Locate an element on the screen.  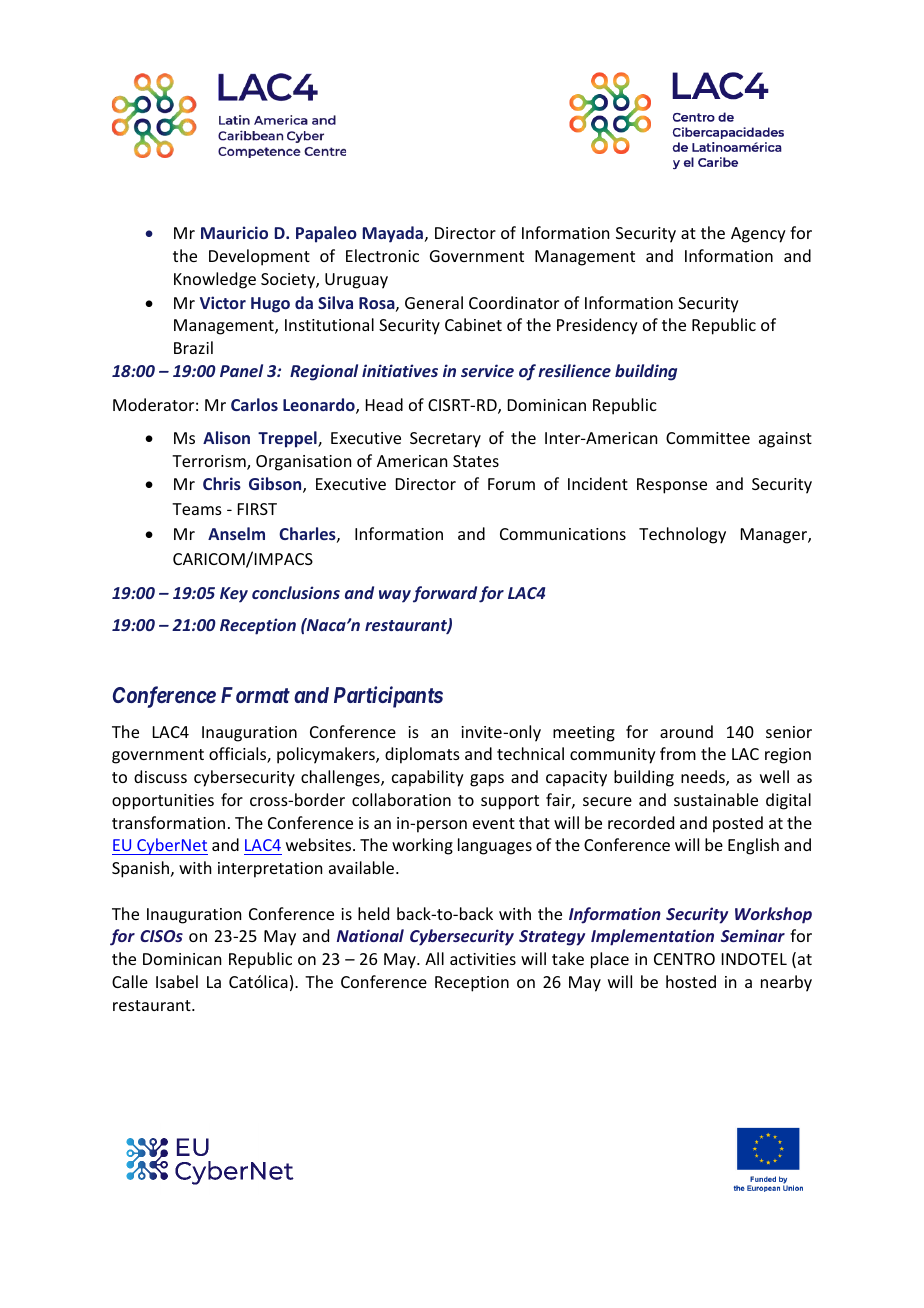
Agency is located at coordinates (758, 235).
